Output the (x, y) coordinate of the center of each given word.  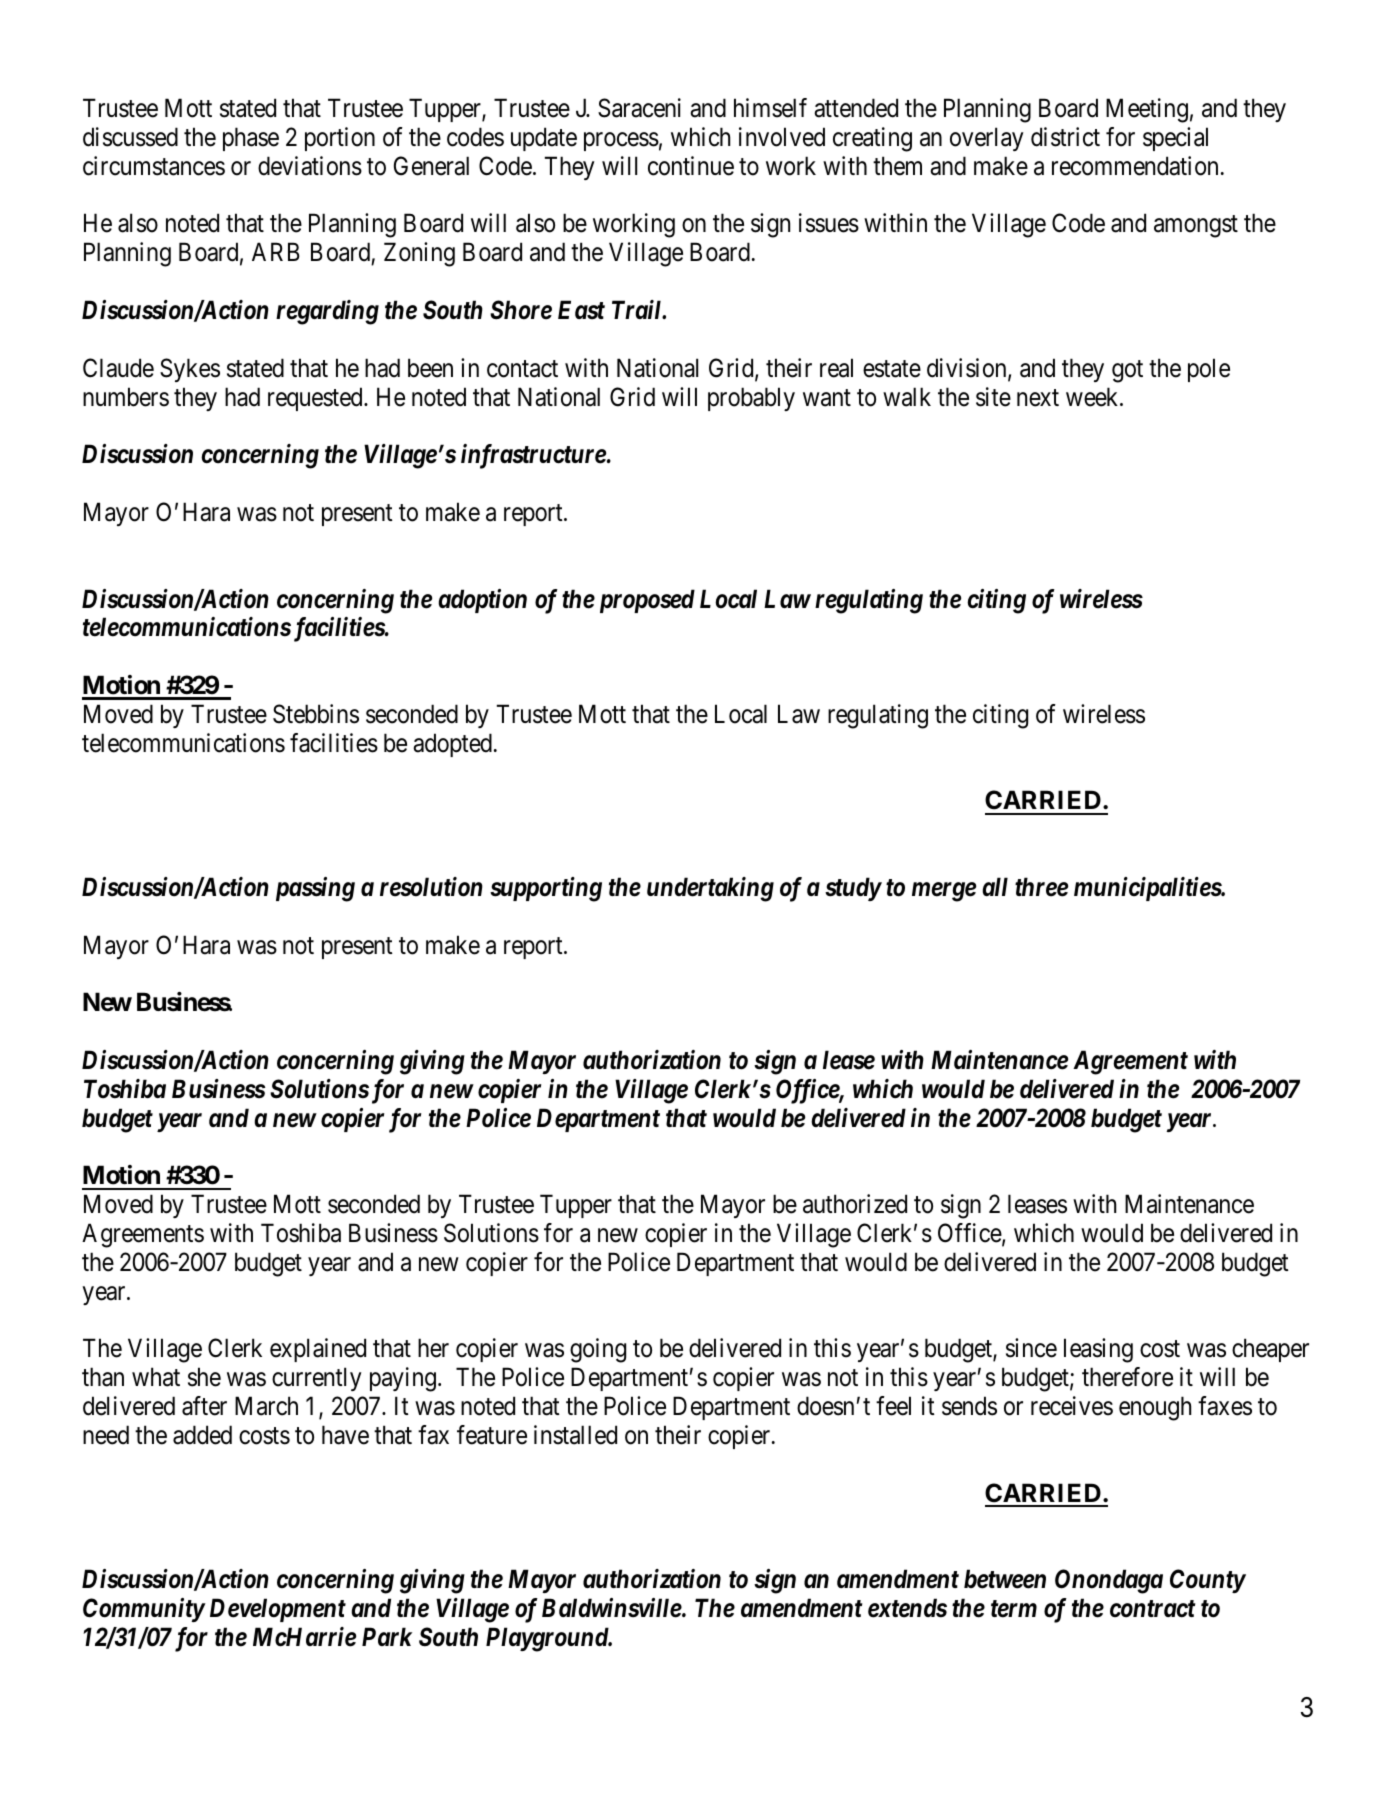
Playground (548, 1639)
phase (251, 139)
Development (278, 1610)
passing (315, 889)
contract (1152, 1609)
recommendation (1135, 166)
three (1041, 887)
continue (691, 166)
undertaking (710, 889)
